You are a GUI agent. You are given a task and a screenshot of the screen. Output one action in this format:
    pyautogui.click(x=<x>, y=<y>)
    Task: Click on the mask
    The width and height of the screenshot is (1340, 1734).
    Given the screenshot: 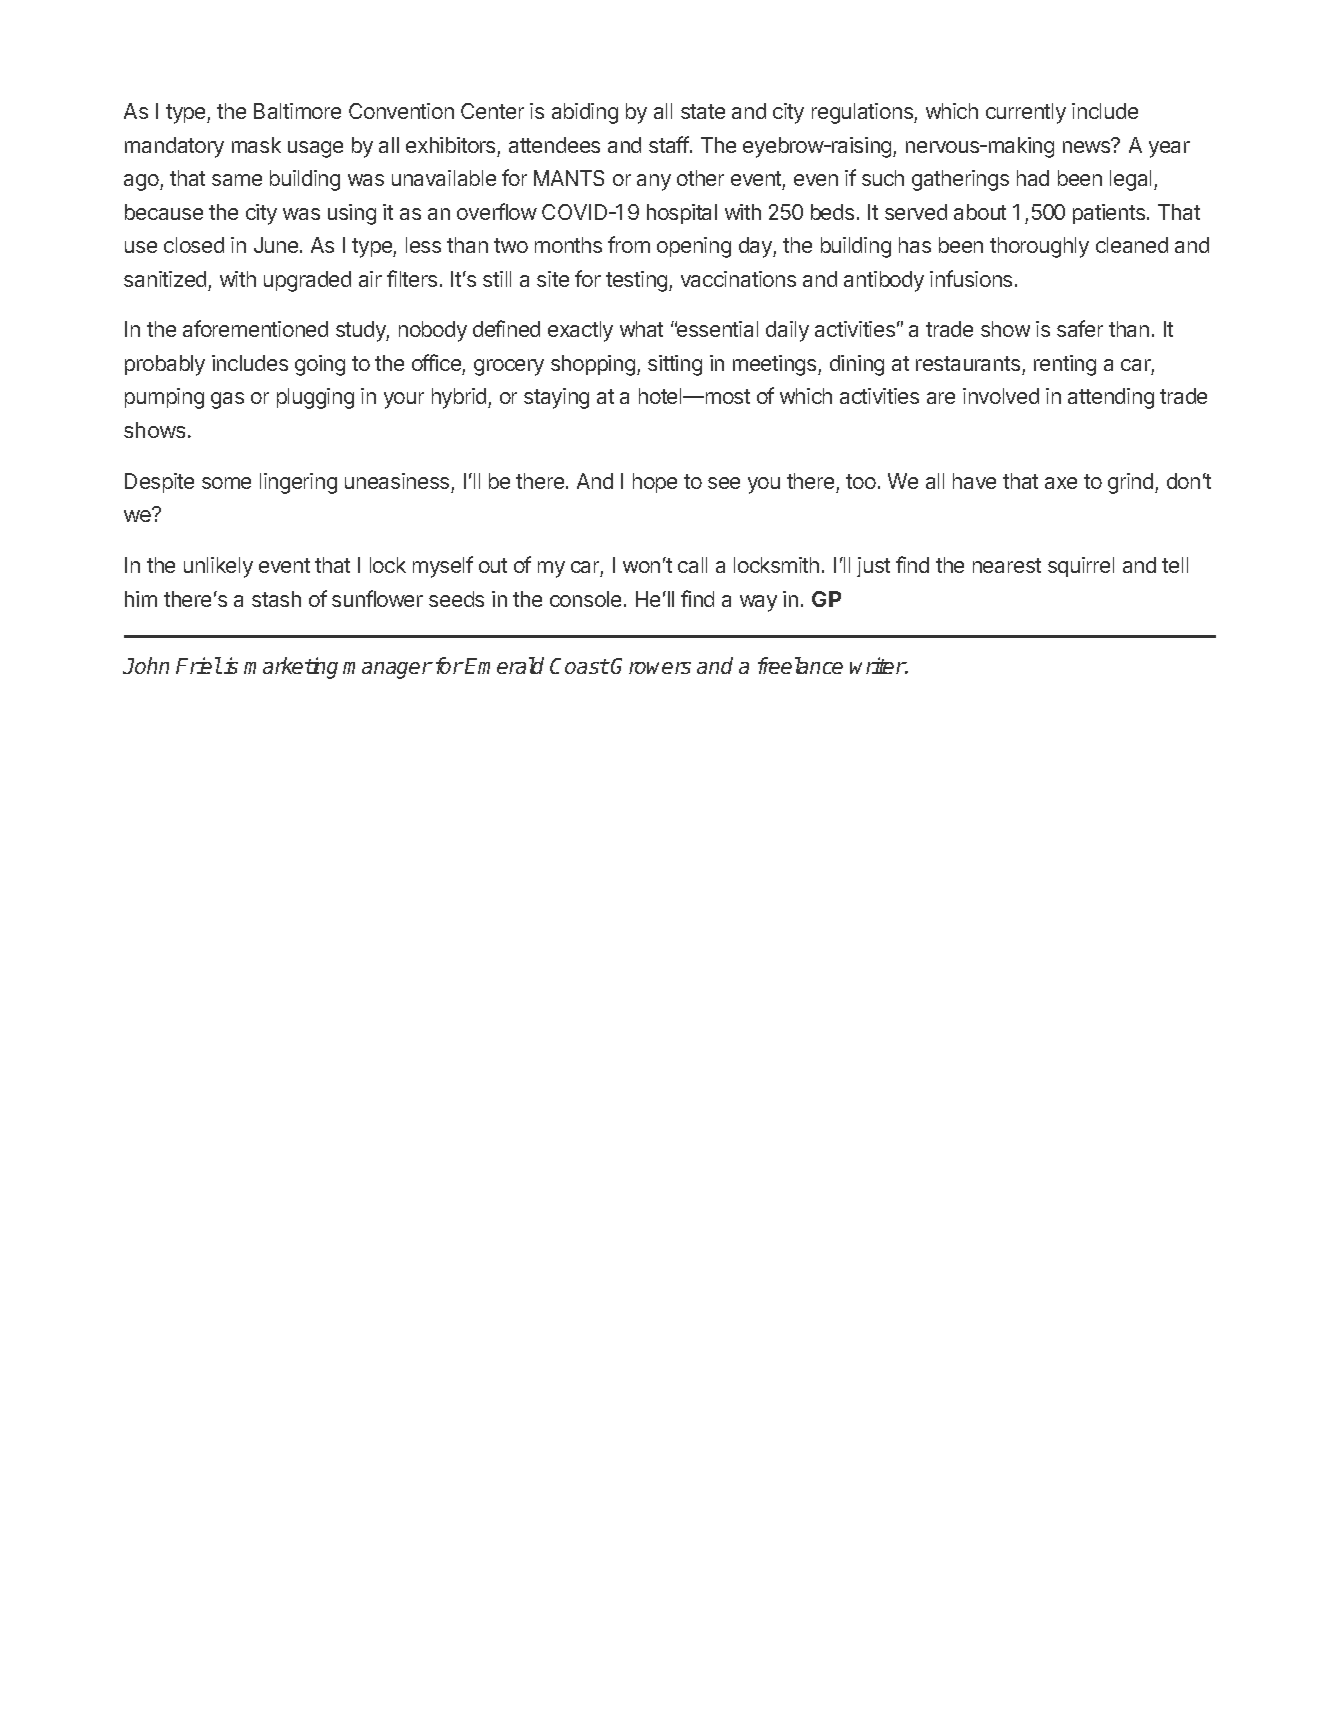 What is the action you would take?
    pyautogui.click(x=256, y=145)
